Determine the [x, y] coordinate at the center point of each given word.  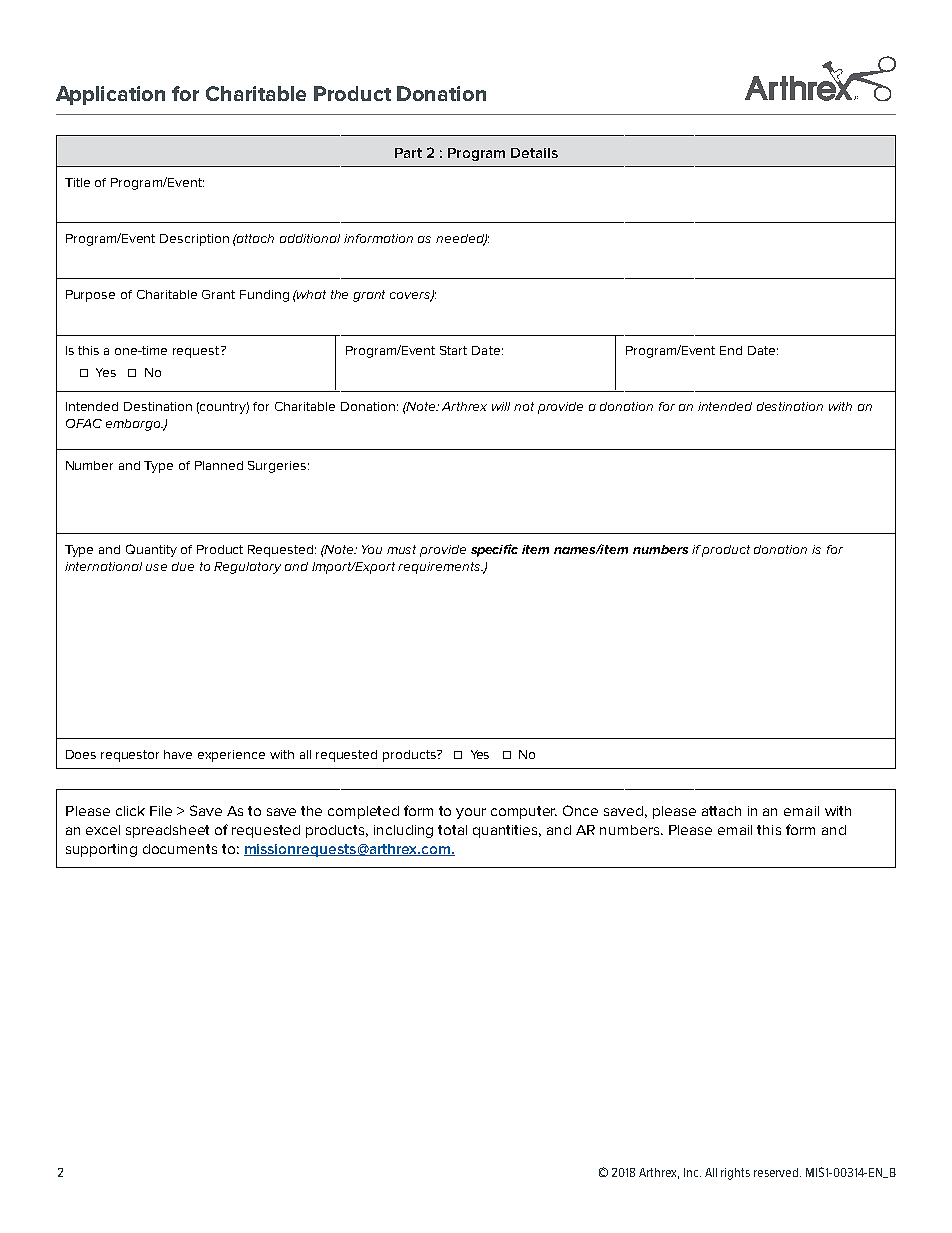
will [501, 406]
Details [534, 153]
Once [580, 810]
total [452, 830]
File [161, 811]
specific [494, 550]
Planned [219, 465]
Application [110, 95]
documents [180, 849]
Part [408, 153]
